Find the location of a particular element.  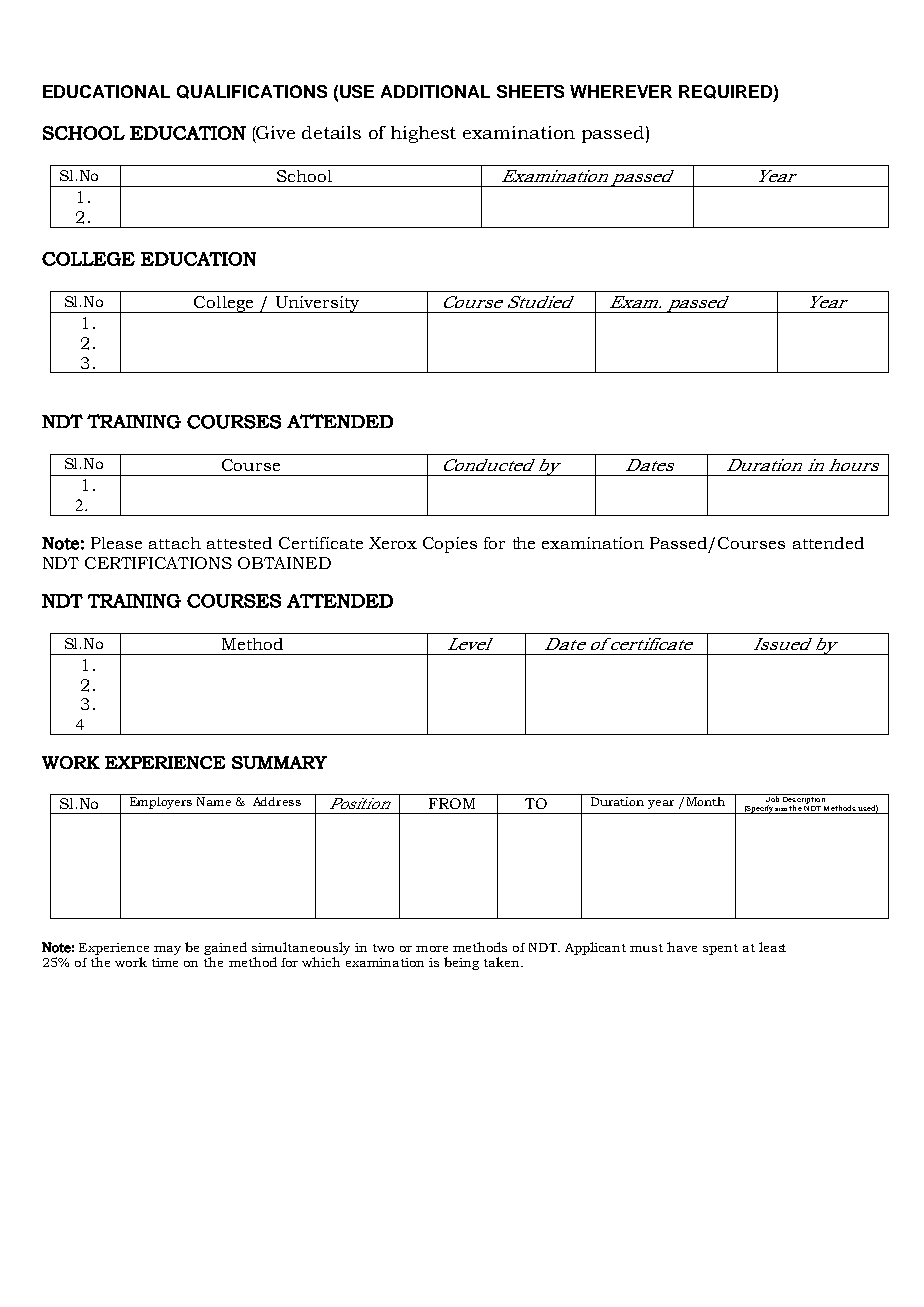

SUMMARY is located at coordinates (279, 762).
